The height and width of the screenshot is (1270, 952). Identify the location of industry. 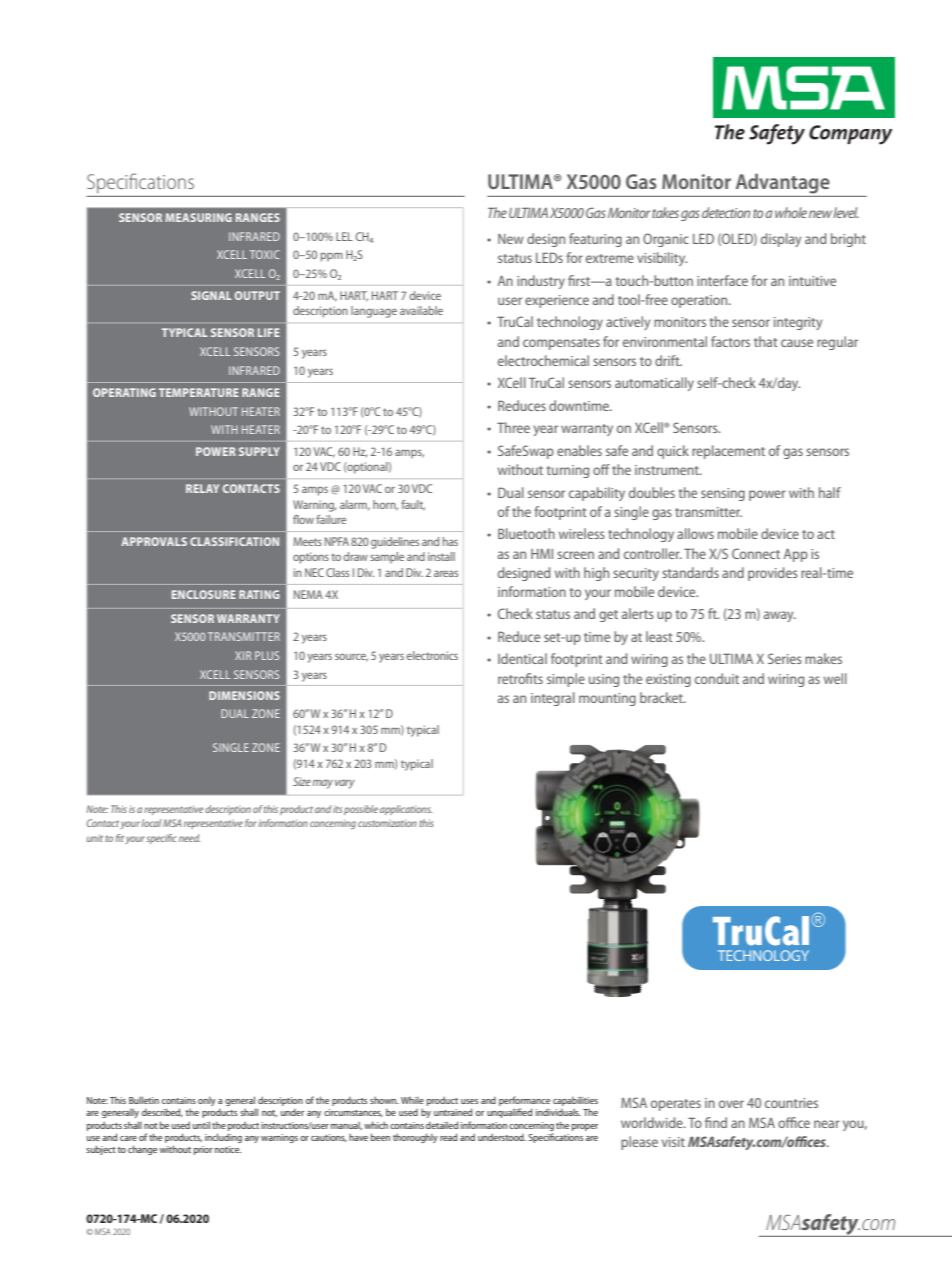
(541, 282).
